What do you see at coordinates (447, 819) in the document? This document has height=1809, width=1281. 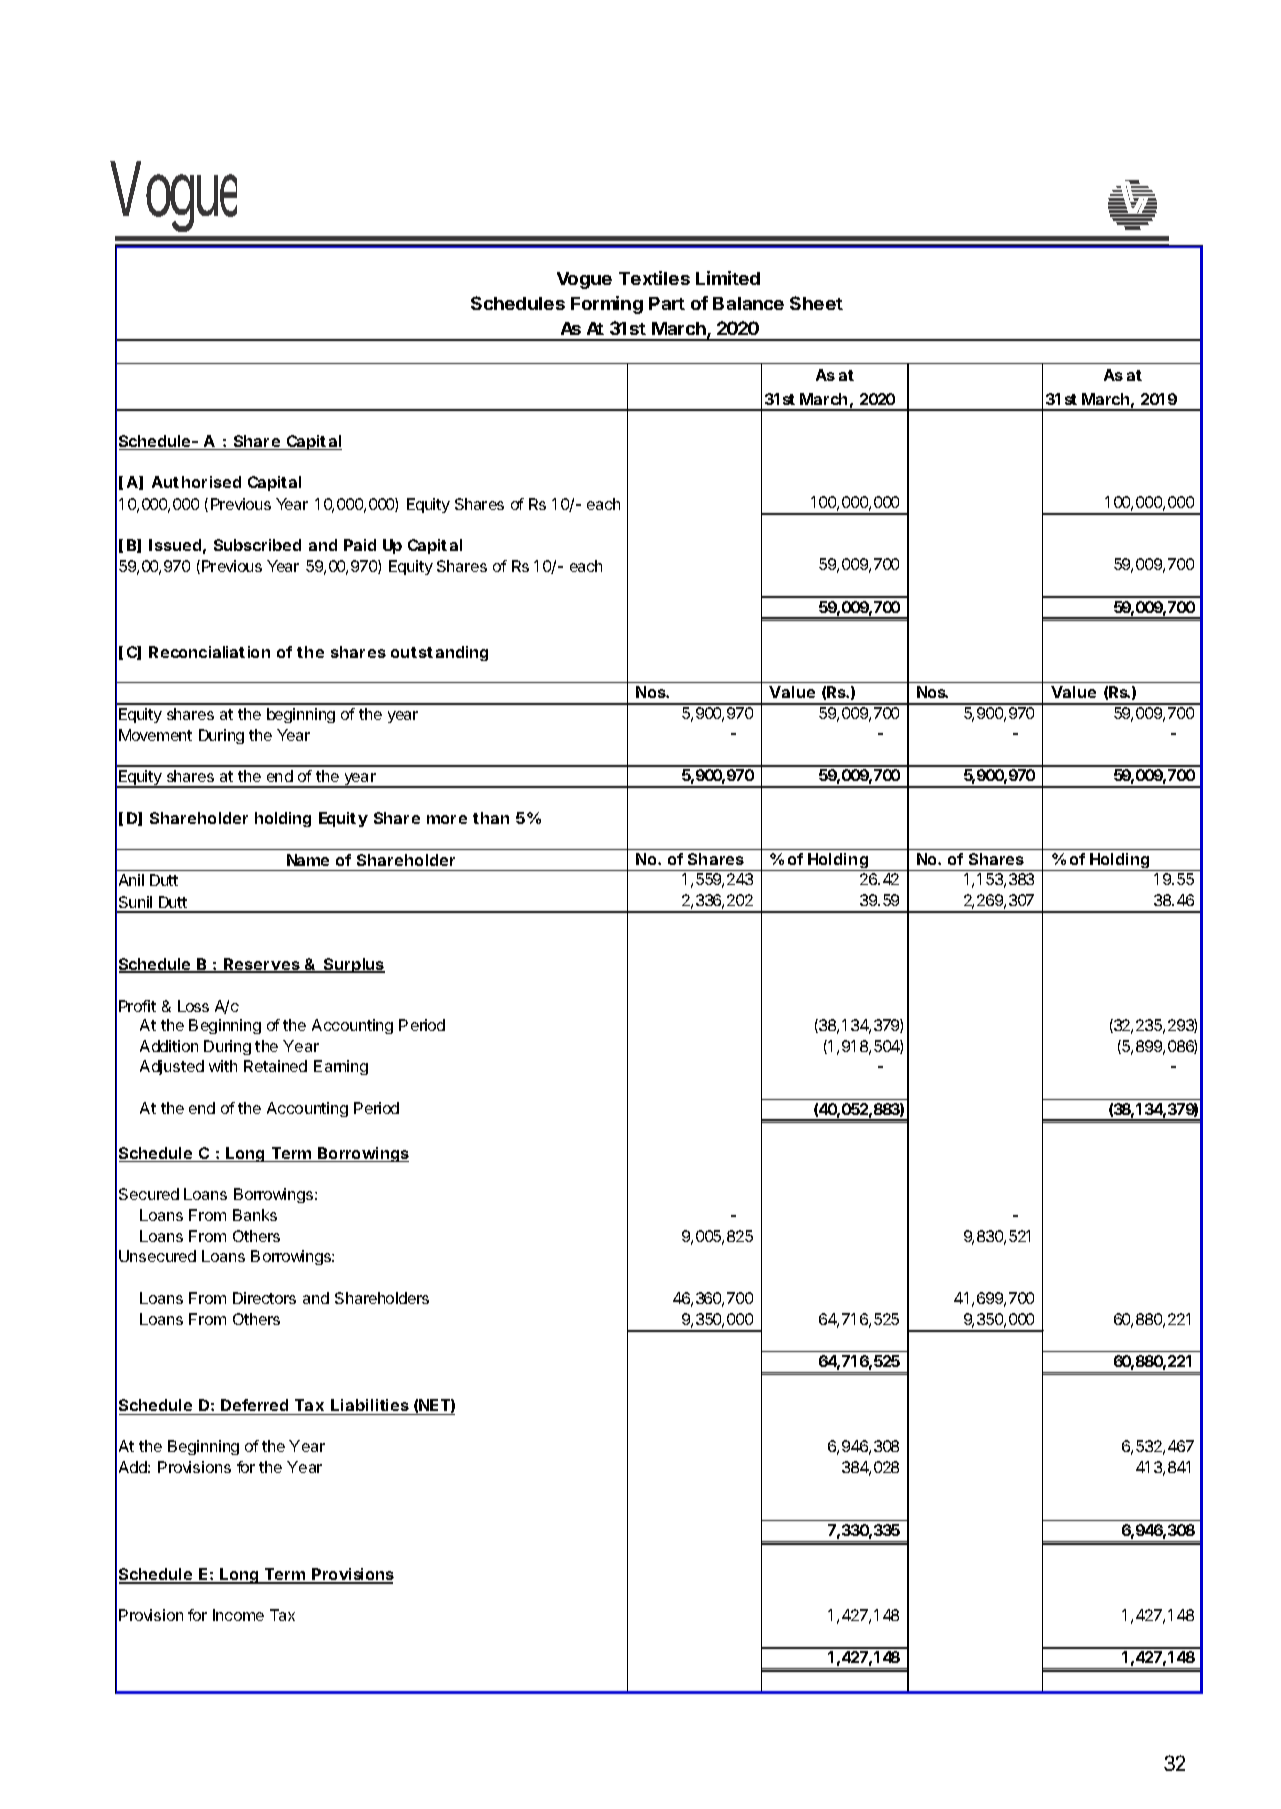 I see `more` at bounding box center [447, 819].
